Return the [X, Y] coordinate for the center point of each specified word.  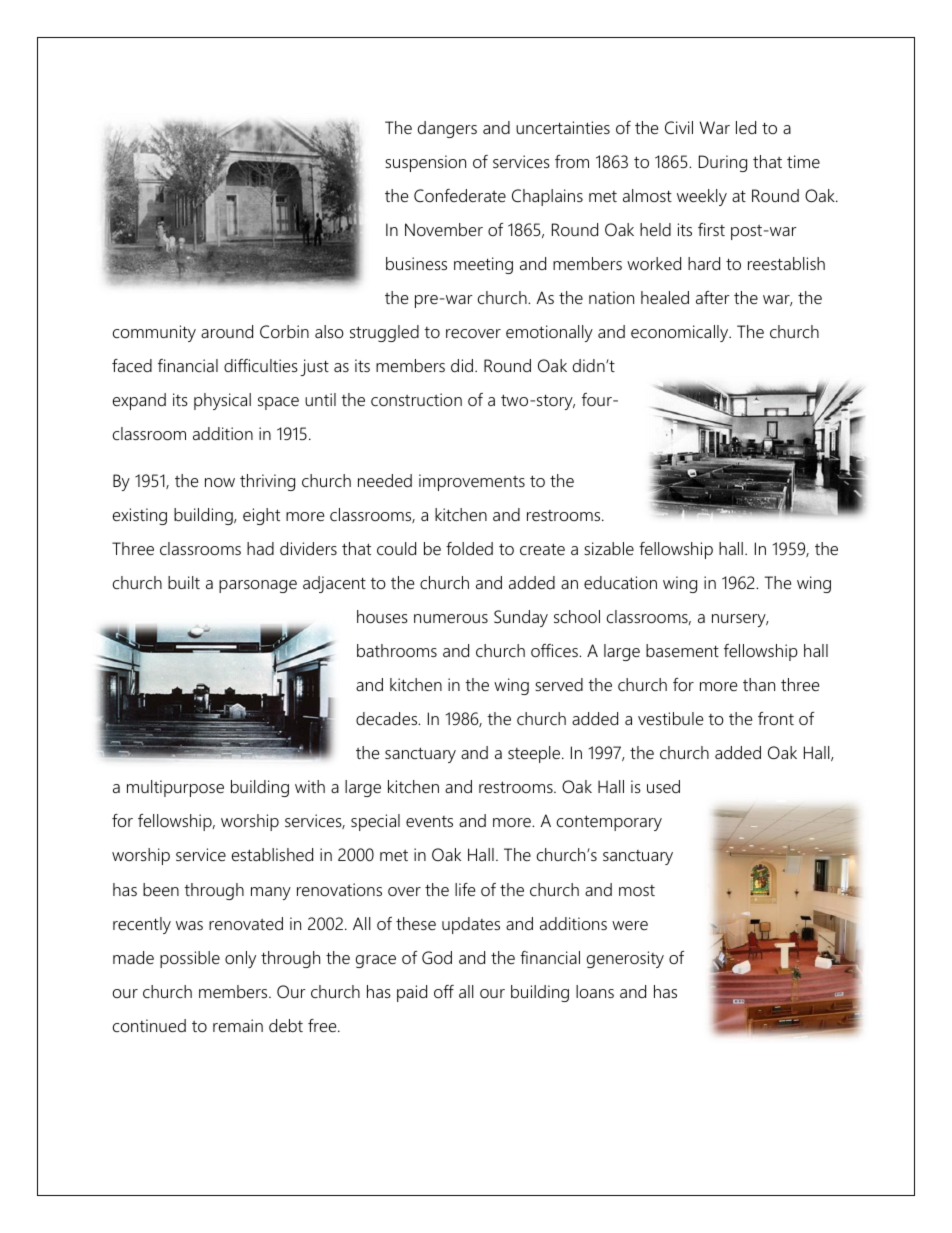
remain [238, 1026]
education [620, 583]
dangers [447, 129]
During [723, 163]
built [184, 582]
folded [469, 549]
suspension [425, 163]
